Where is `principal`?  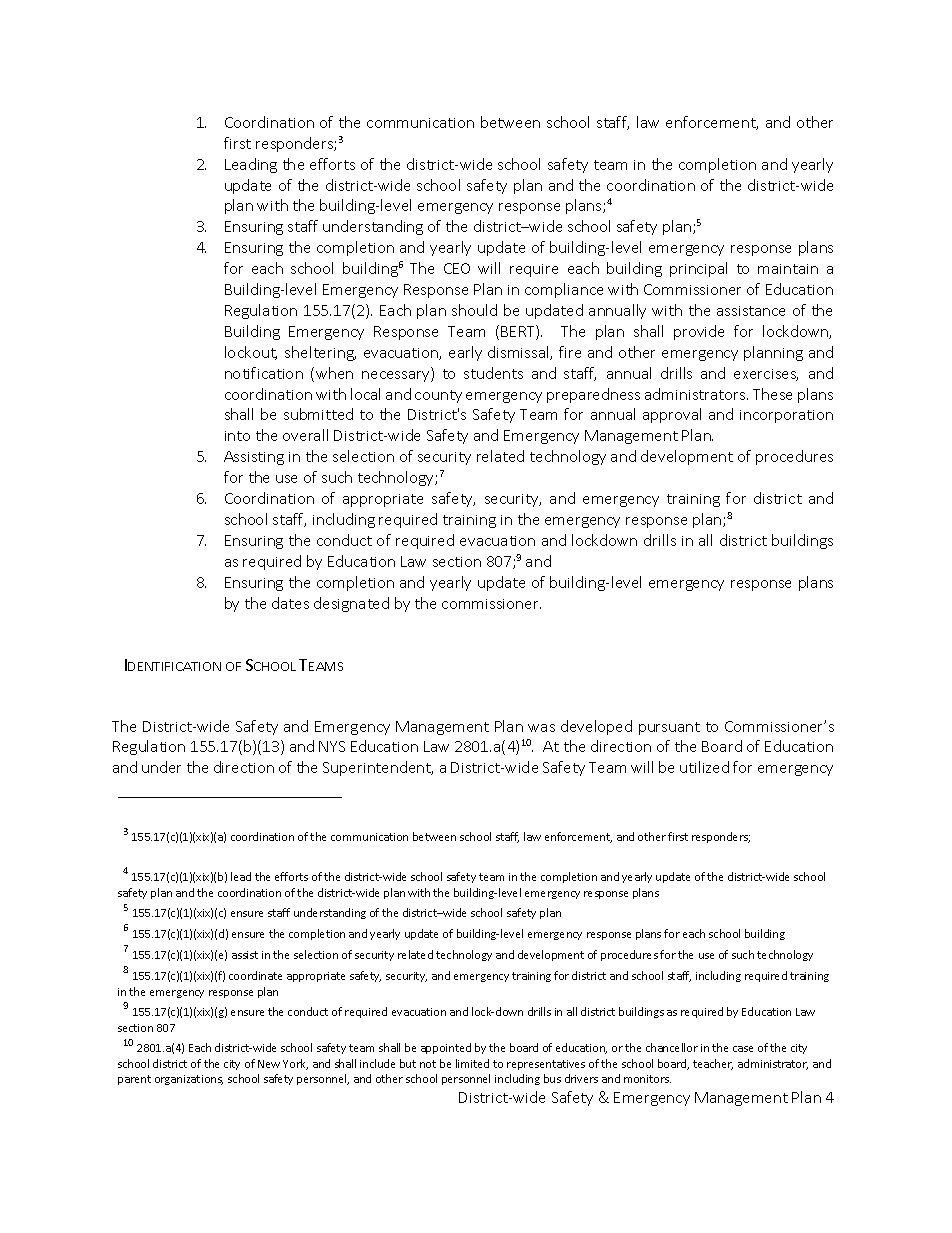
principal is located at coordinates (698, 269).
